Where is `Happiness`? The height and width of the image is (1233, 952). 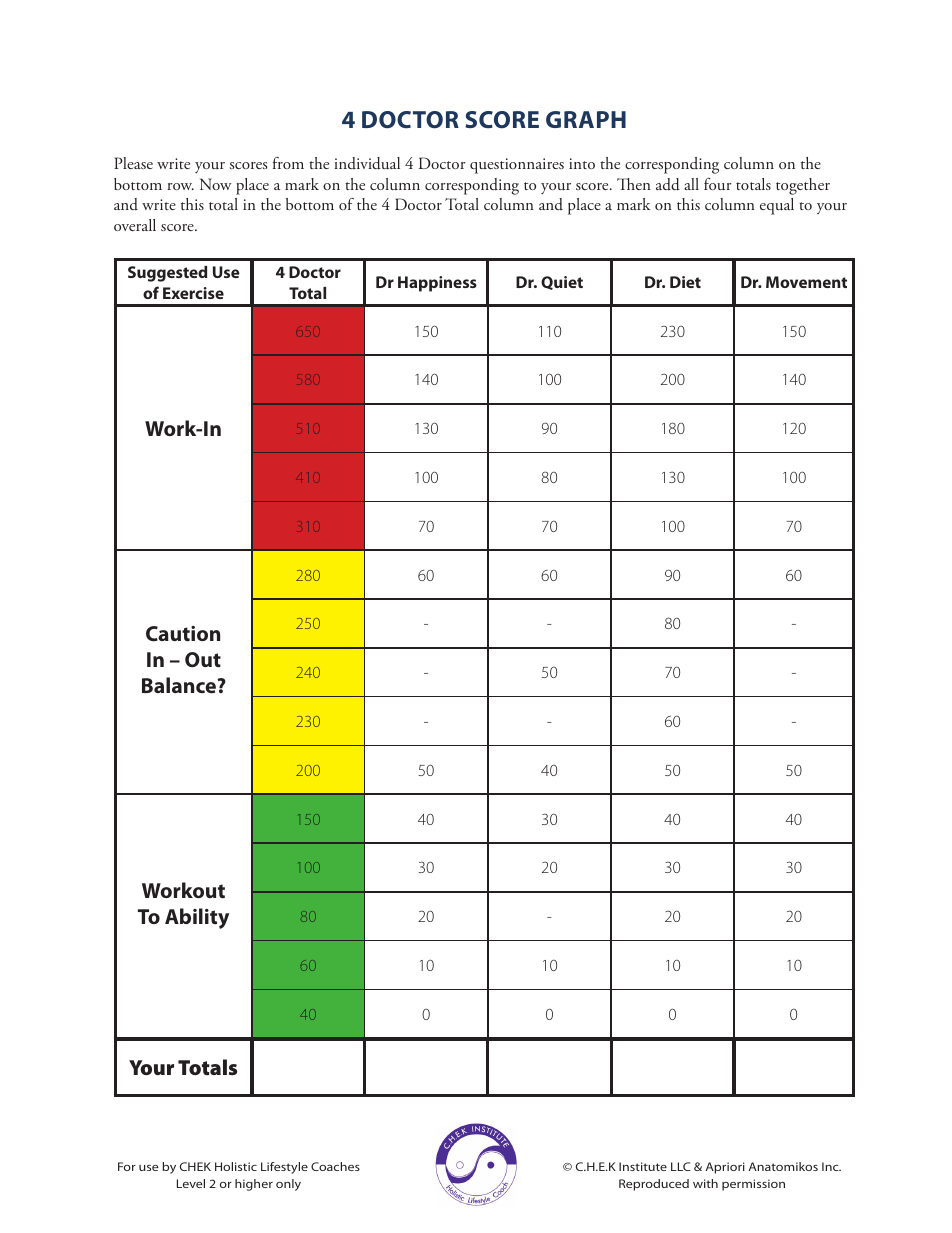 Happiness is located at coordinates (437, 284).
